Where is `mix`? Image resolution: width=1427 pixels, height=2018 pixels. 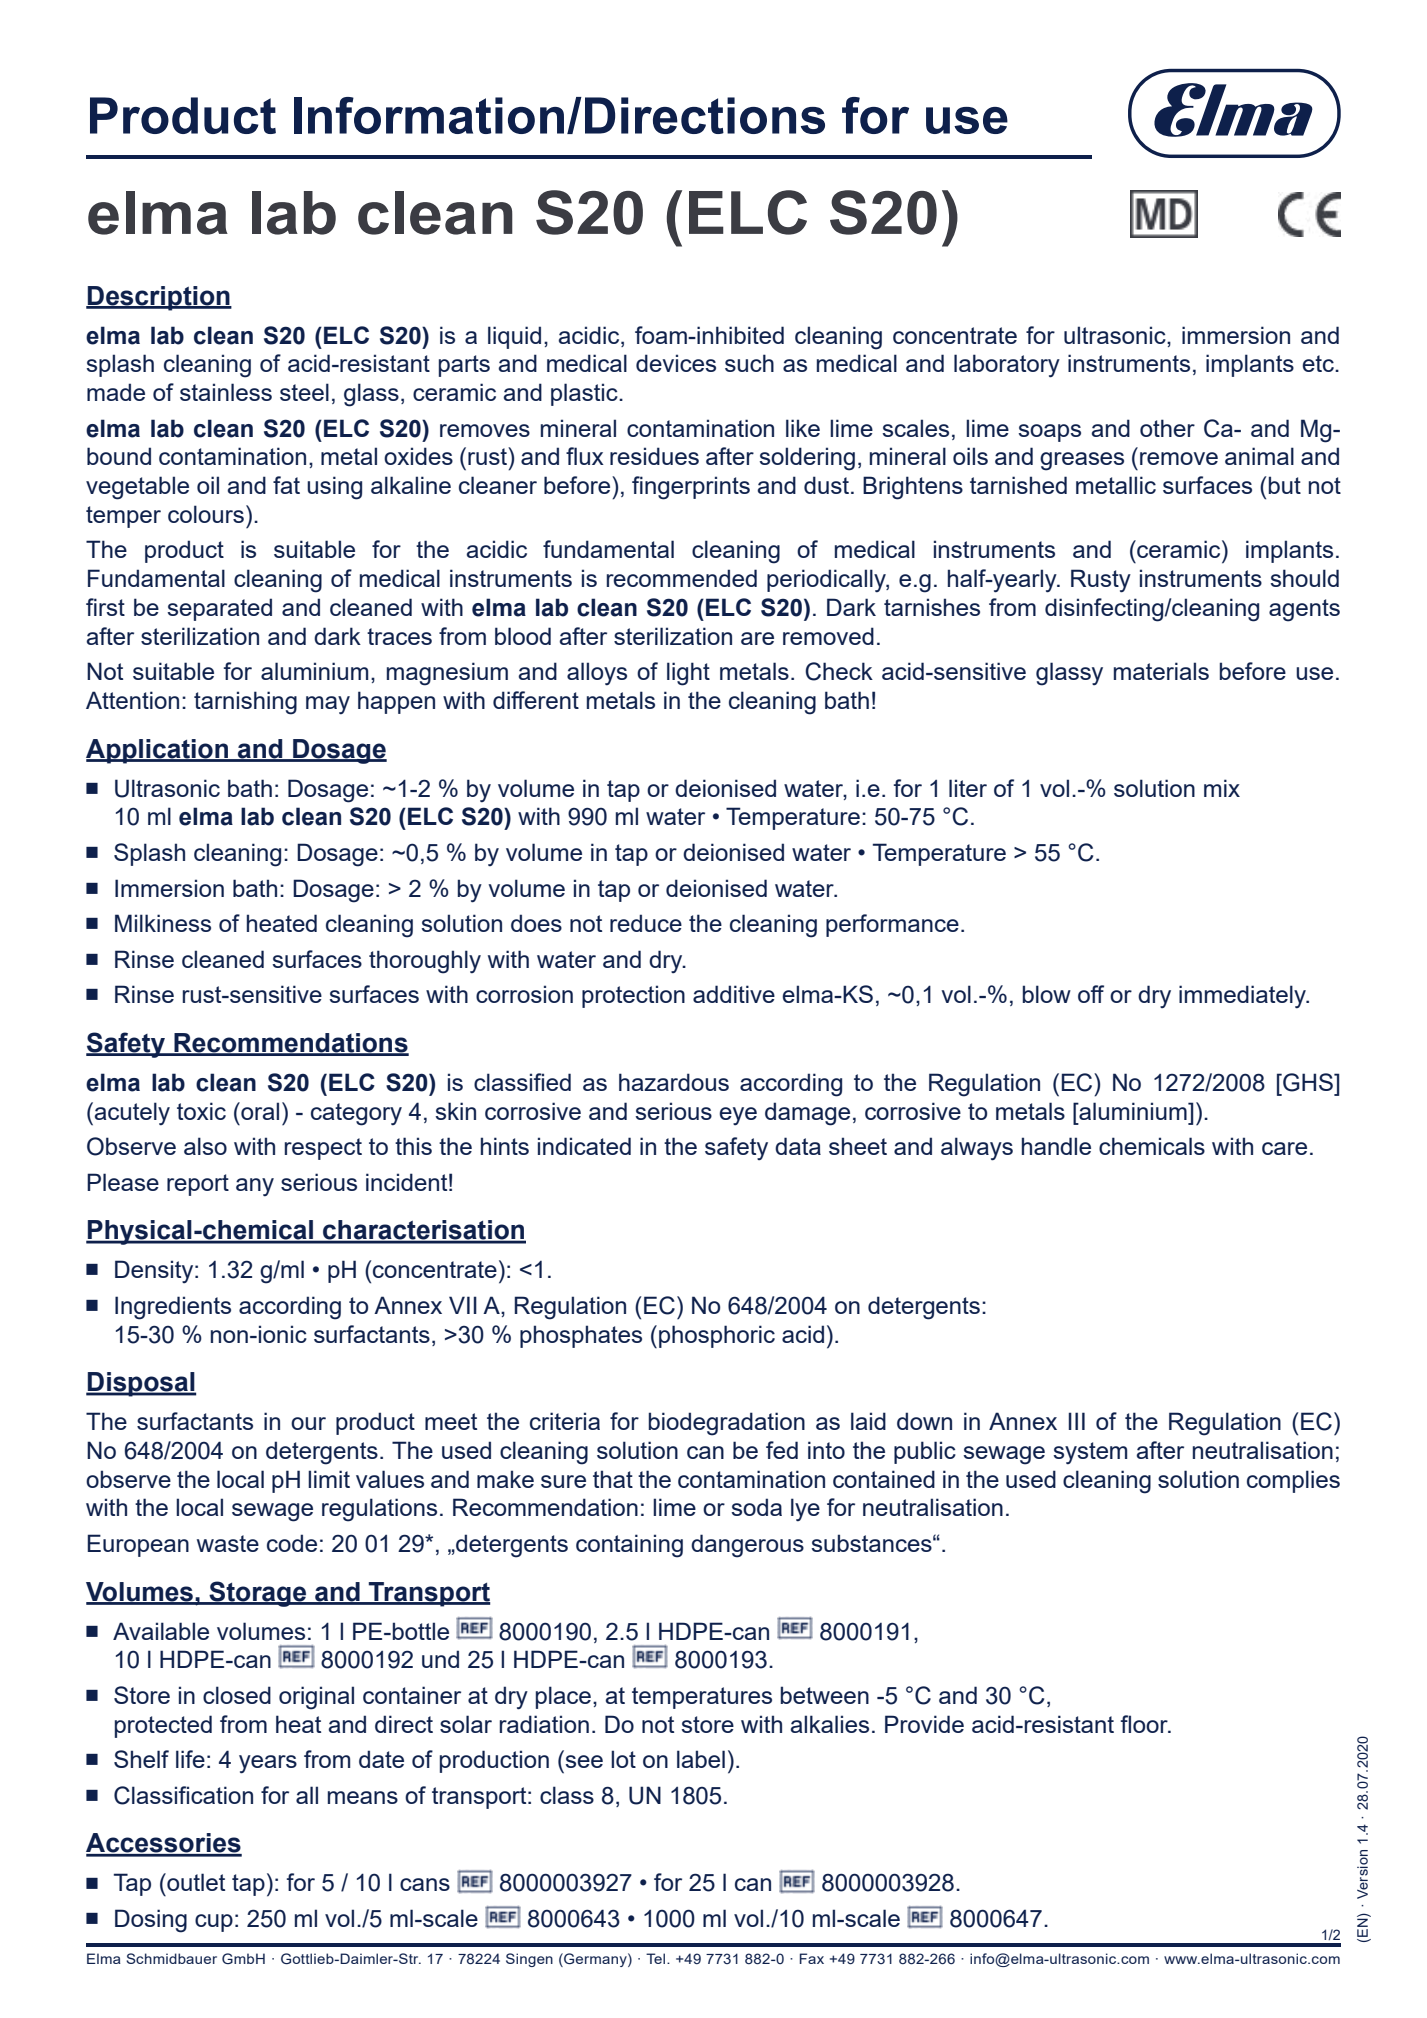
mix is located at coordinates (1222, 788).
